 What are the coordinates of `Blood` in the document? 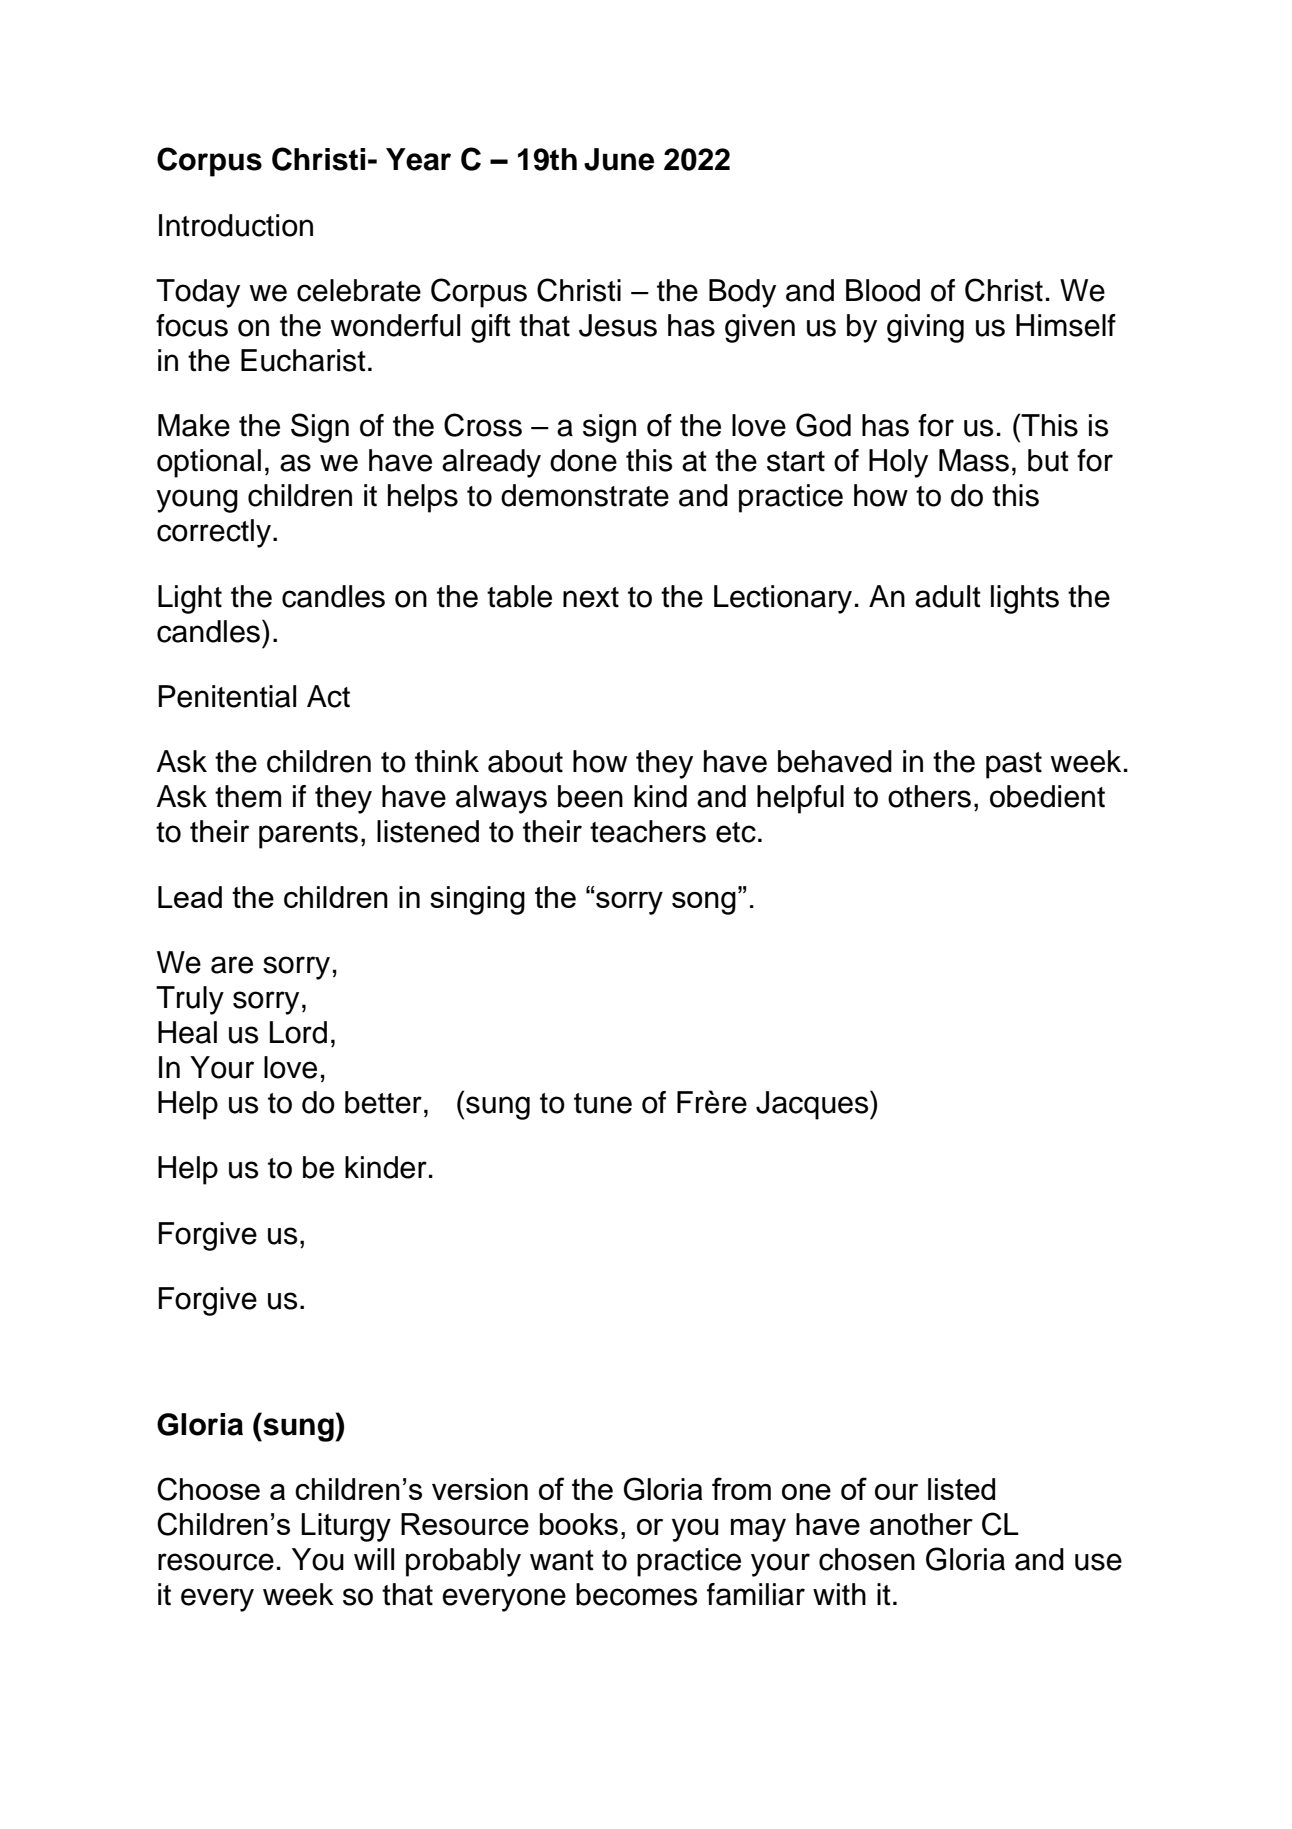 It's located at (883, 290).
